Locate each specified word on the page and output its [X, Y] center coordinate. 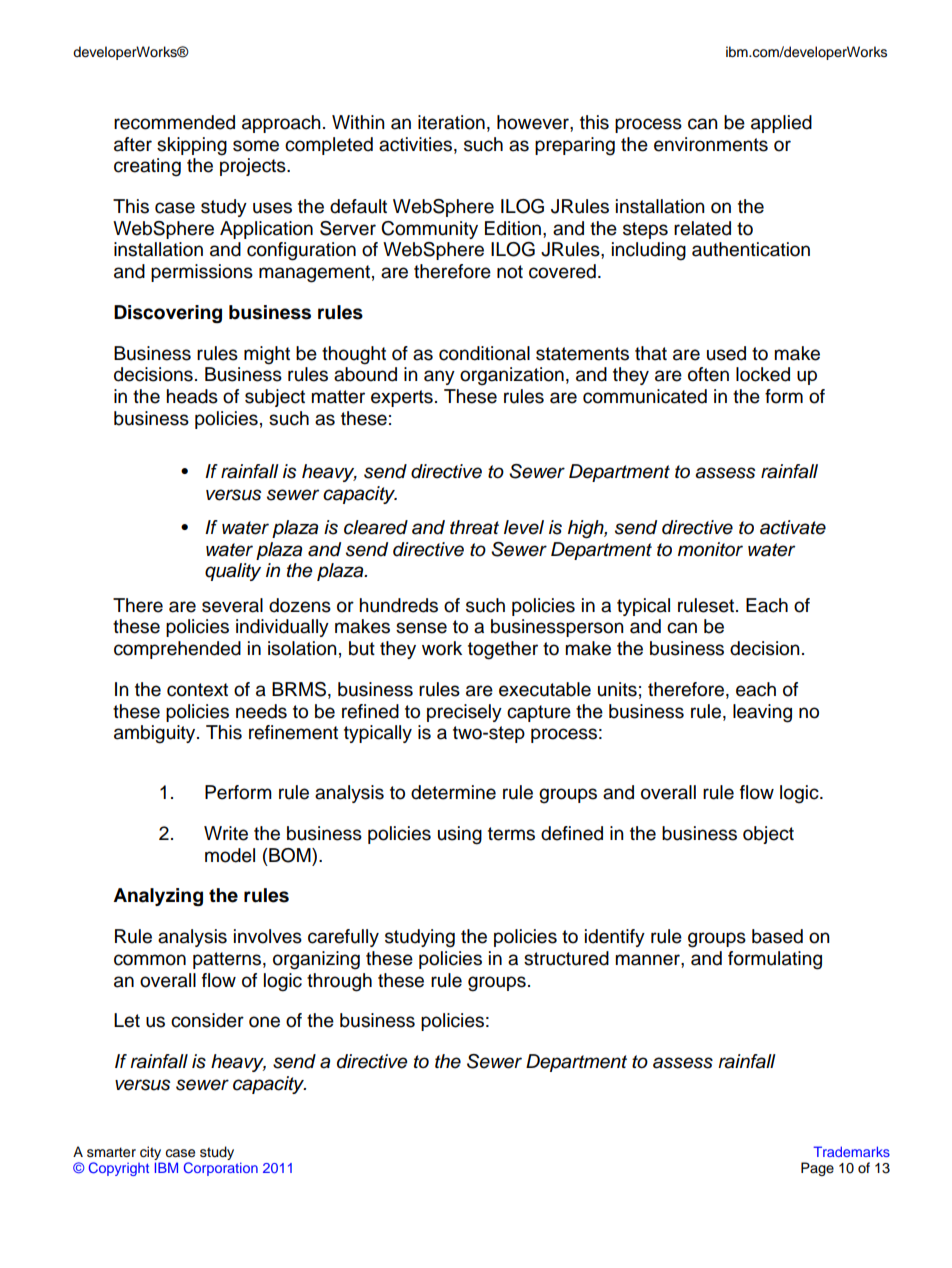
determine [453, 792]
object [768, 835]
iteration [451, 122]
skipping [192, 146]
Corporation [221, 1169]
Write [226, 833]
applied [781, 124]
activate [793, 527]
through [339, 982]
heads [192, 396]
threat [474, 527]
